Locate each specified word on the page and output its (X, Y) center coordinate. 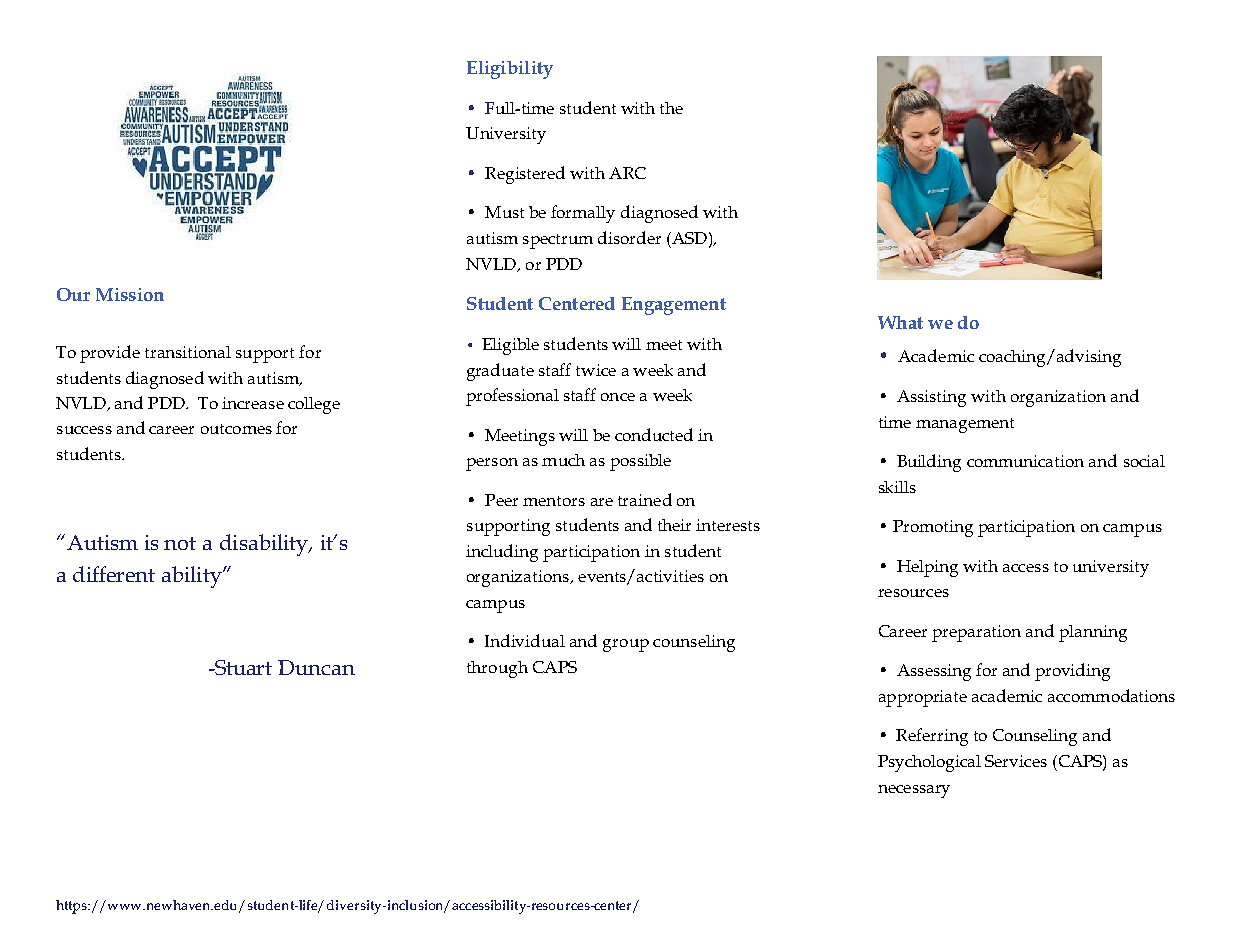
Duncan (316, 667)
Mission (130, 294)
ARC (627, 173)
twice (596, 370)
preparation (976, 633)
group (626, 645)
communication (1025, 461)
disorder (629, 237)
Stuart (242, 667)
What (900, 322)
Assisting (931, 398)
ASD (688, 238)
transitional (188, 352)
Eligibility (510, 70)
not (180, 543)
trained (645, 499)
